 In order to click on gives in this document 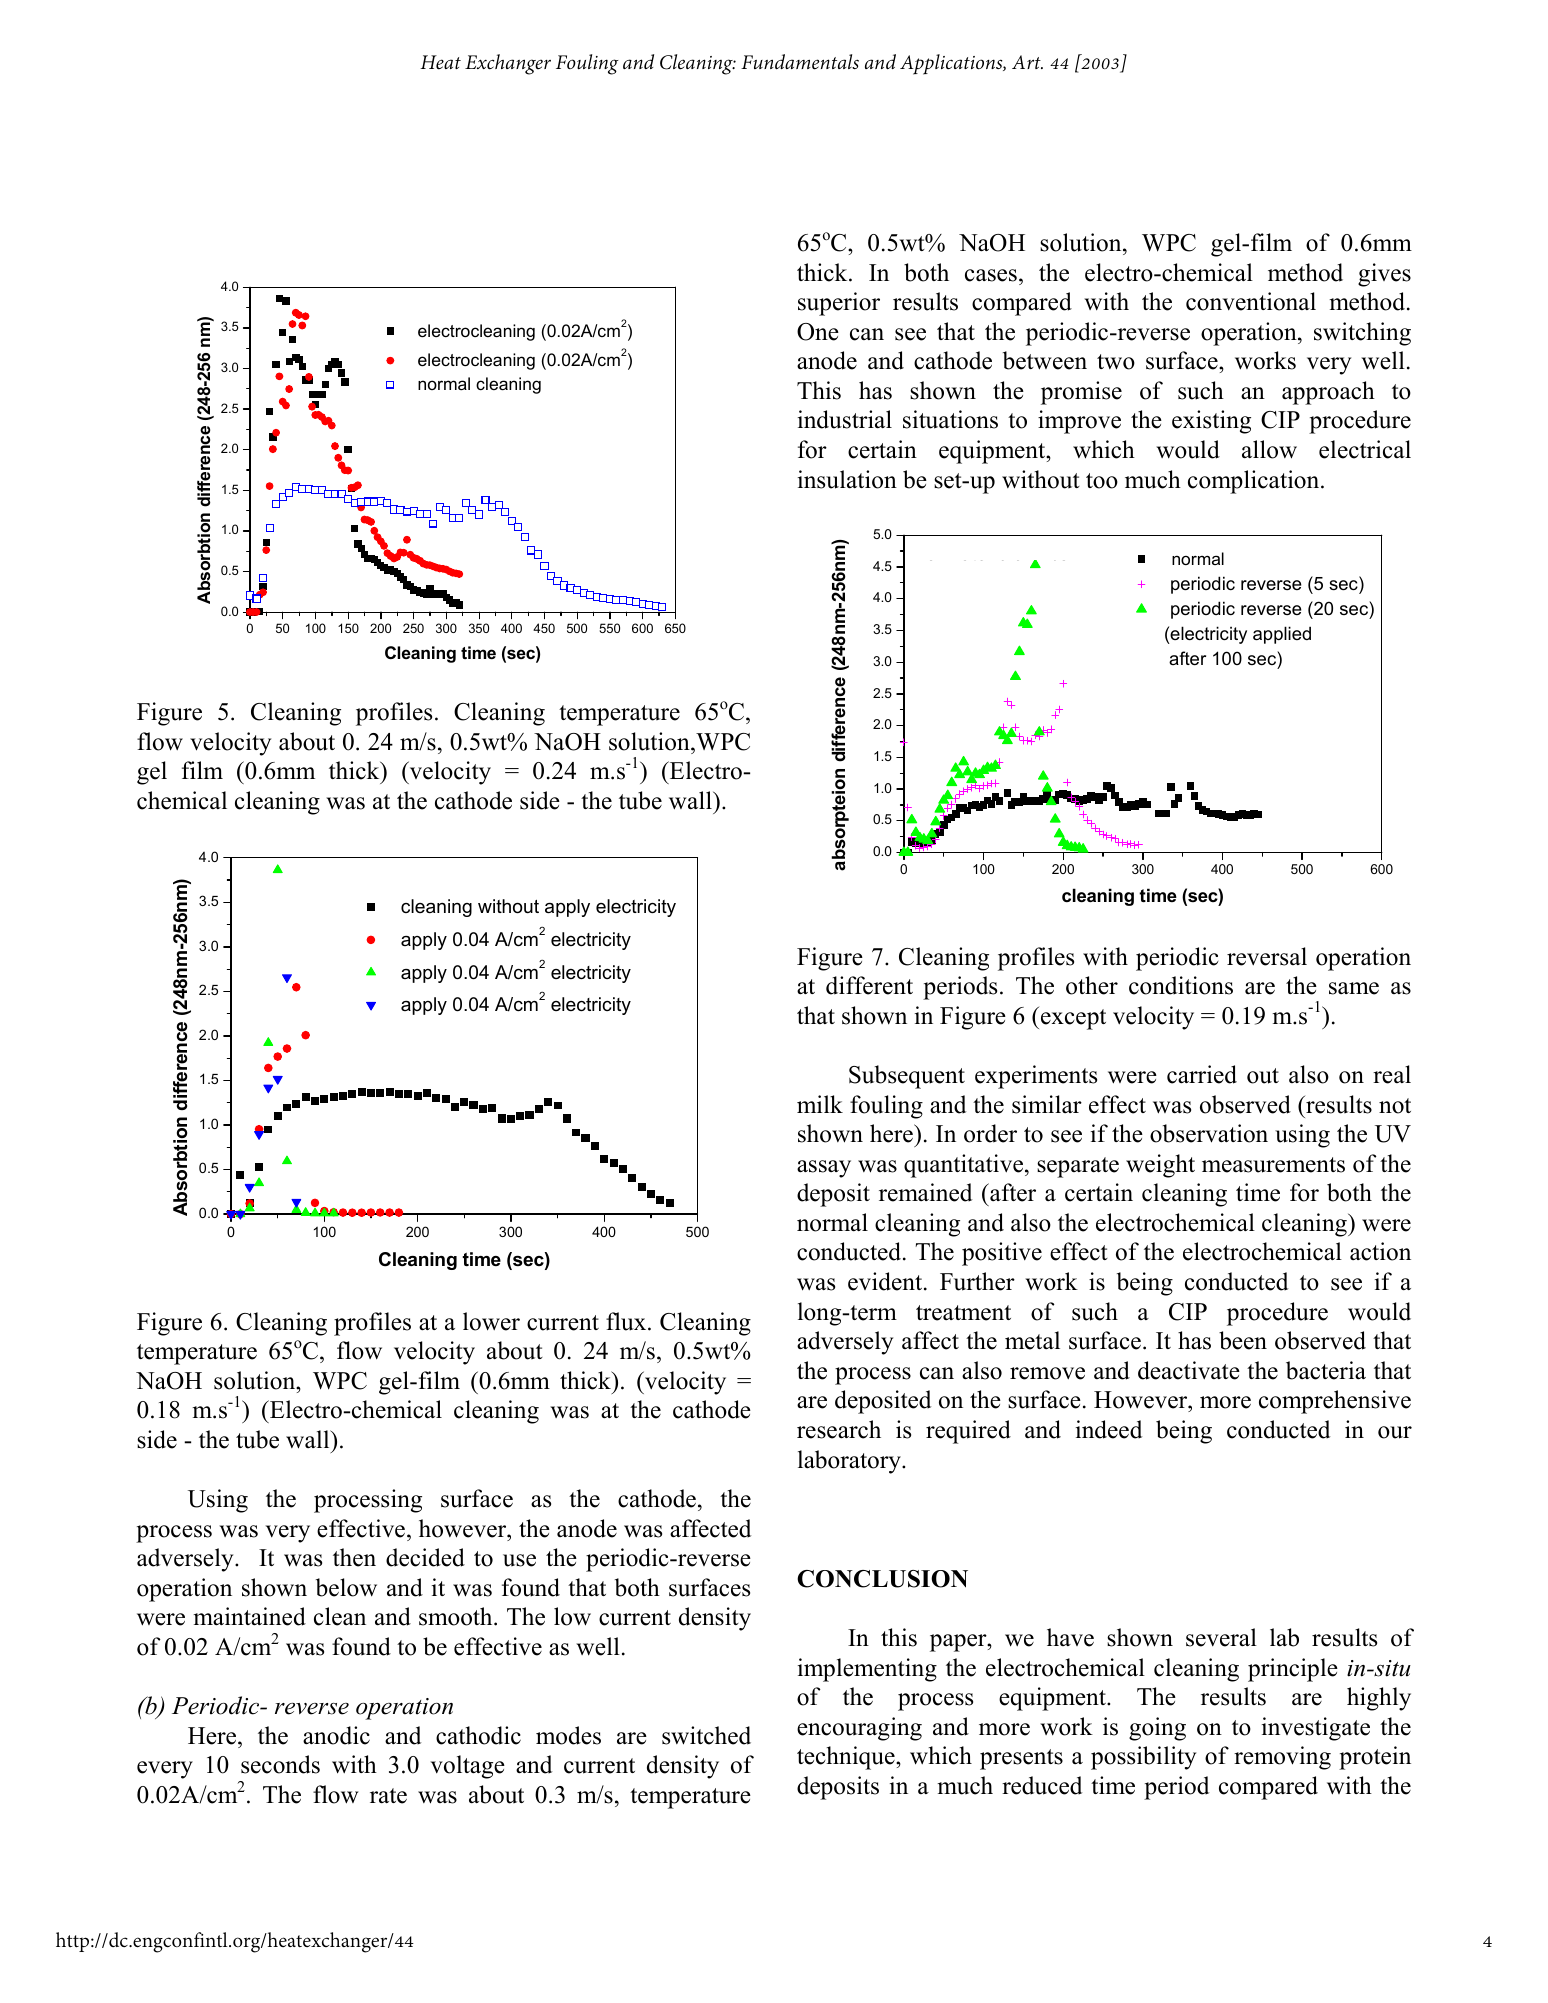, I will do `click(1384, 275)`.
